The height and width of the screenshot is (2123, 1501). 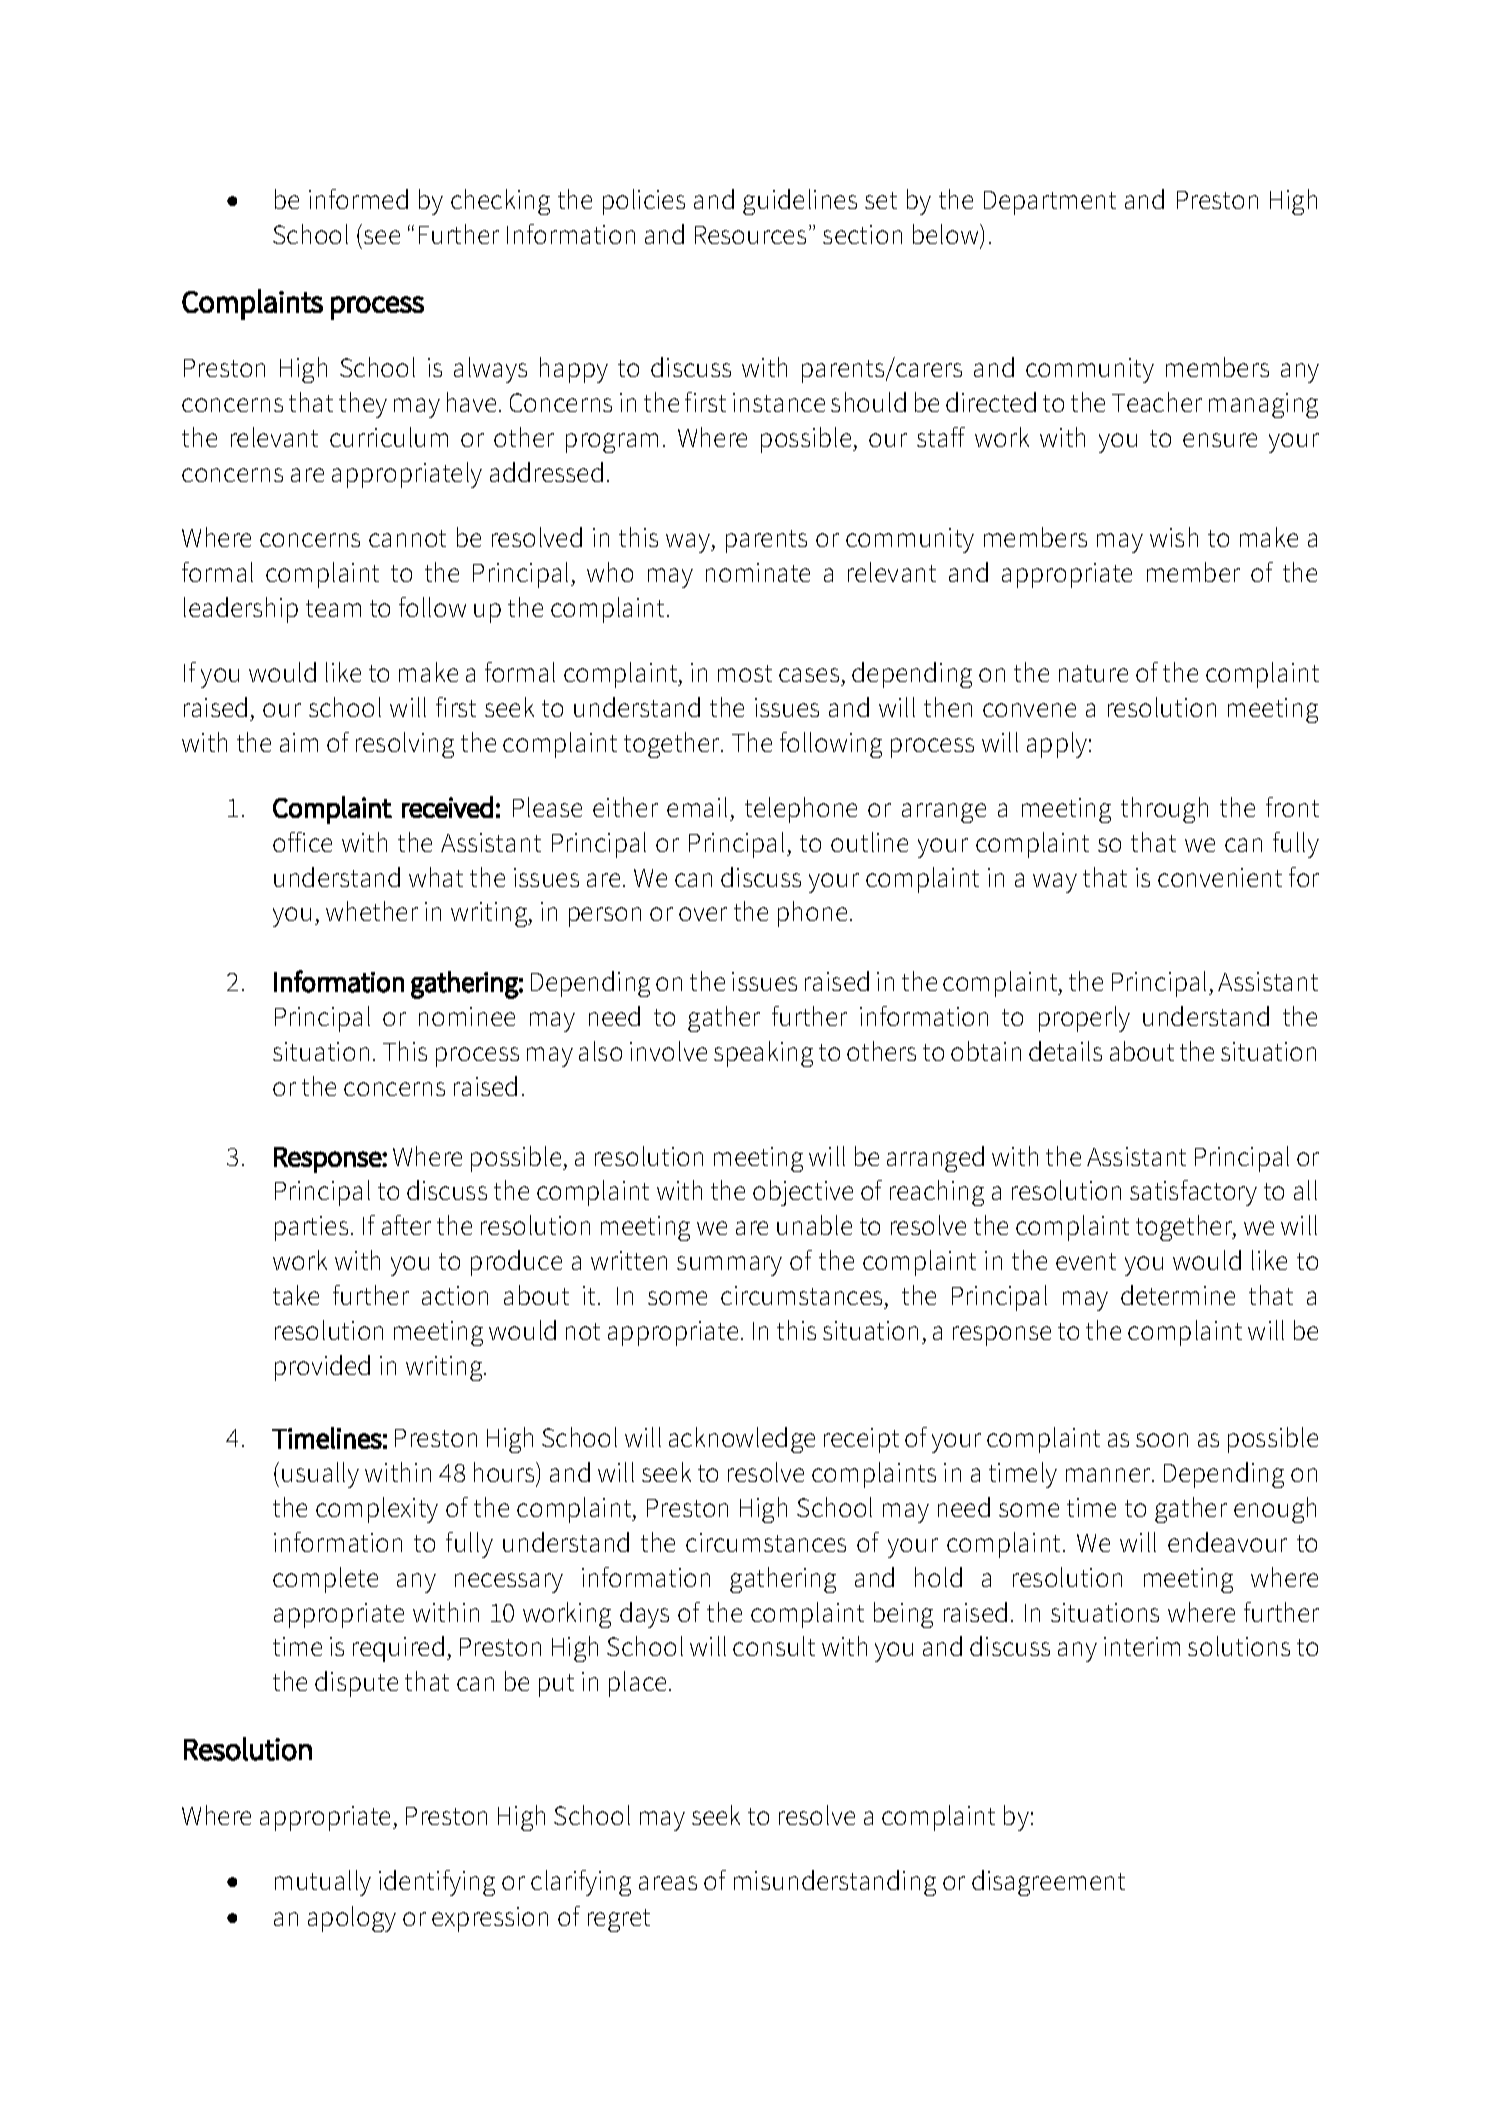 I want to click on Department, so click(x=1050, y=203).
